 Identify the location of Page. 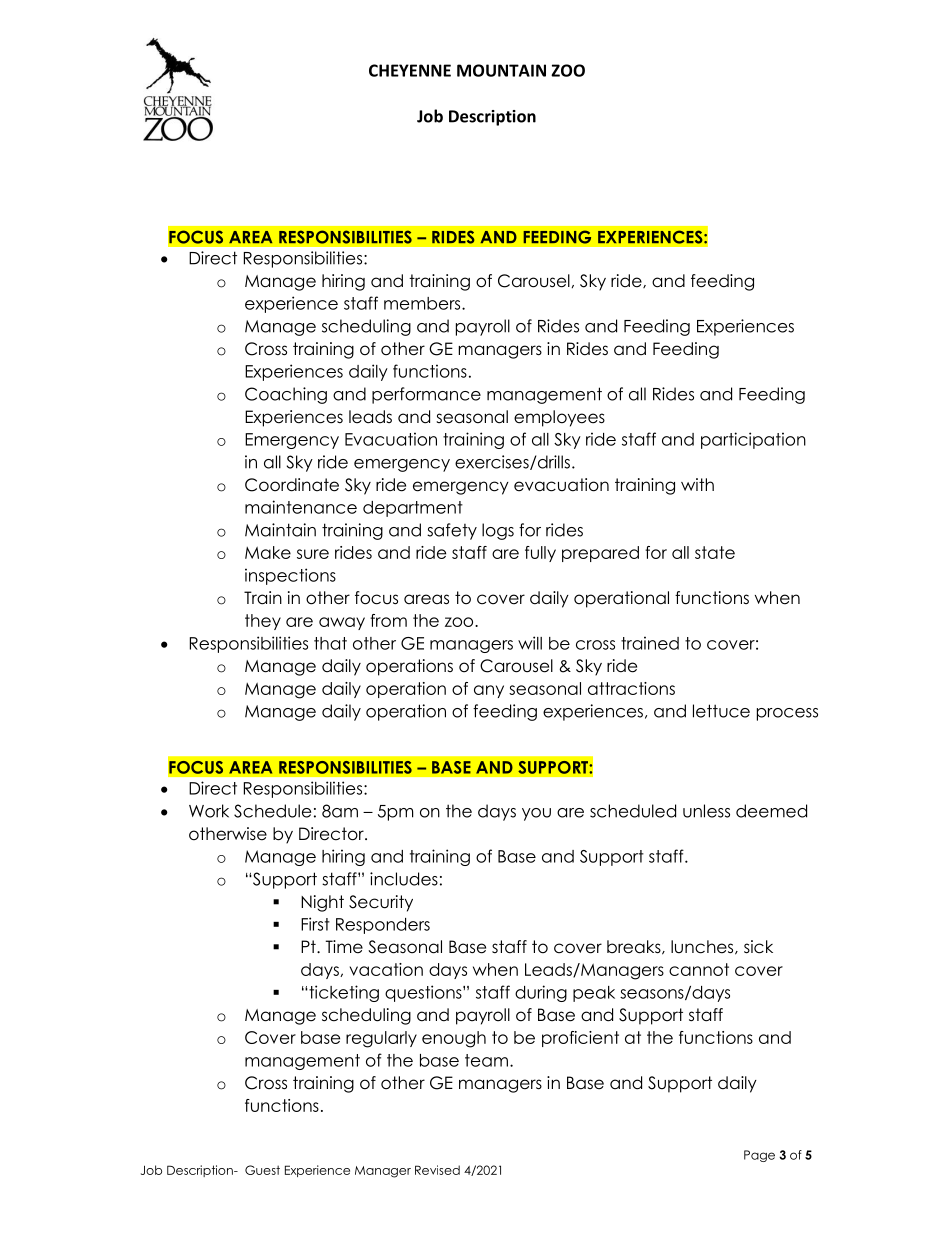
(759, 1156).
